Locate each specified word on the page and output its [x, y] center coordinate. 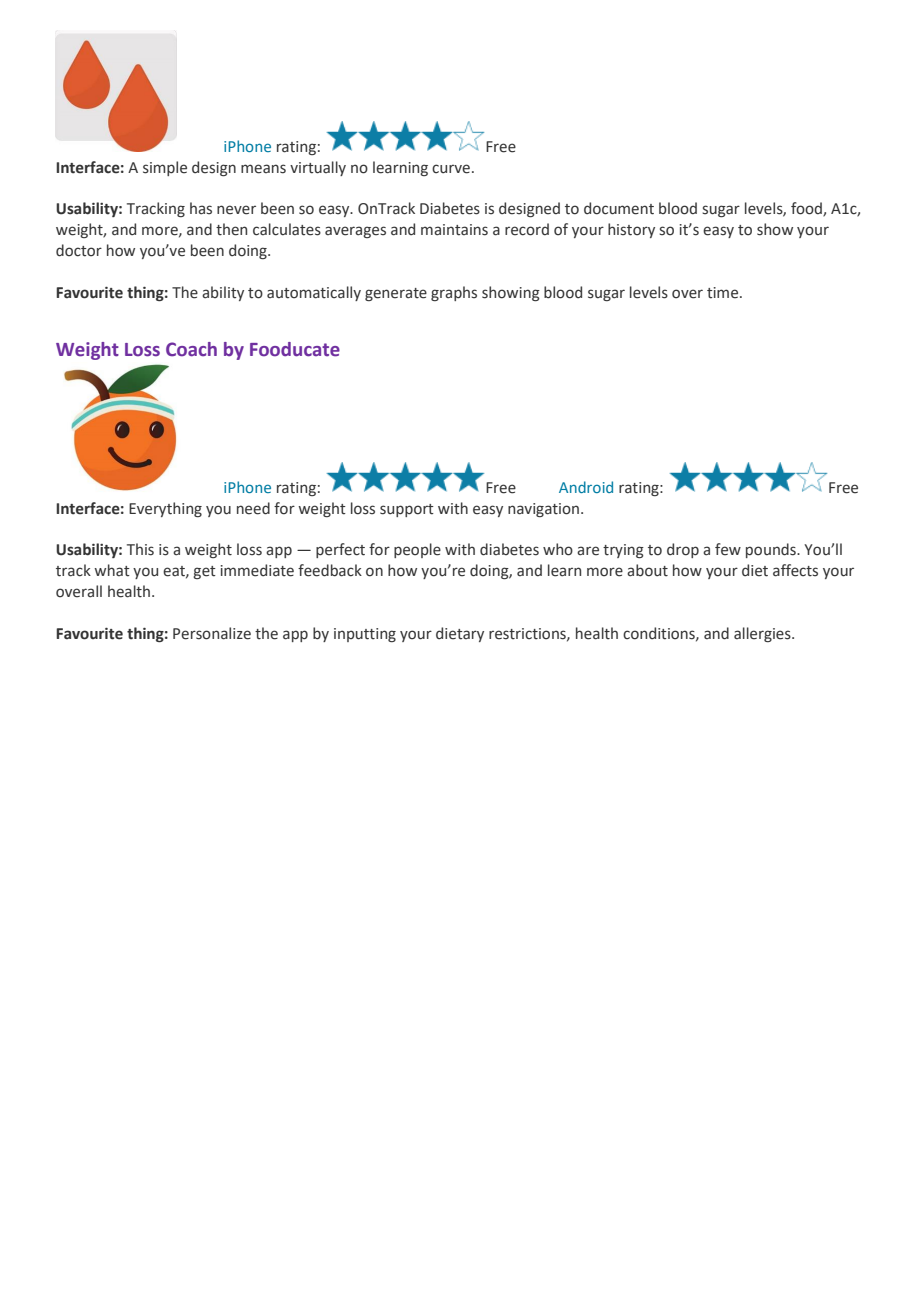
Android [586, 487]
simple [165, 168]
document [619, 208]
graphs [454, 293]
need [253, 508]
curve [451, 169]
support [407, 510]
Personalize [212, 633]
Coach [191, 349]
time [724, 293]
